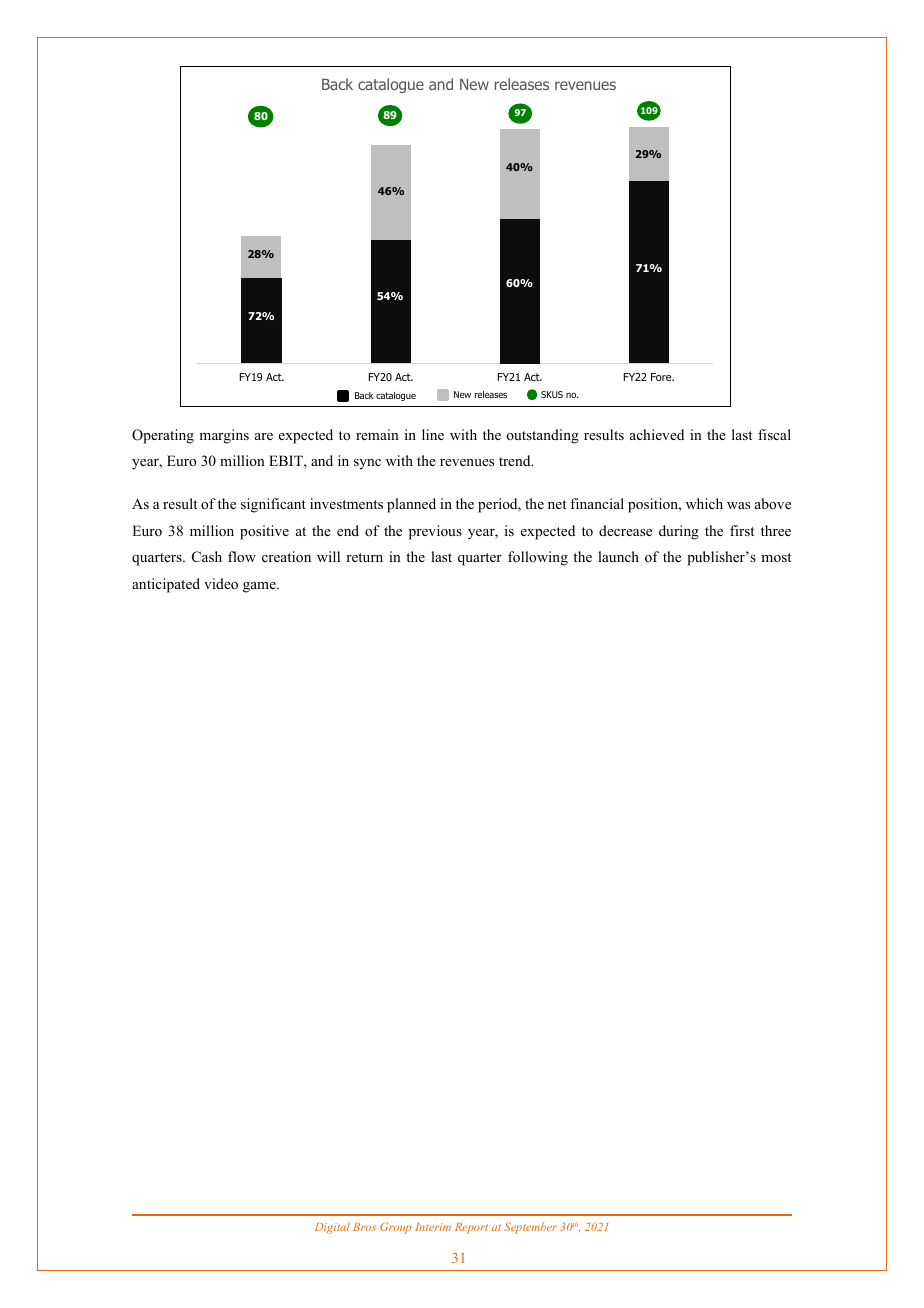  Describe the element at coordinates (618, 556) in the image. I see `launch` at that location.
